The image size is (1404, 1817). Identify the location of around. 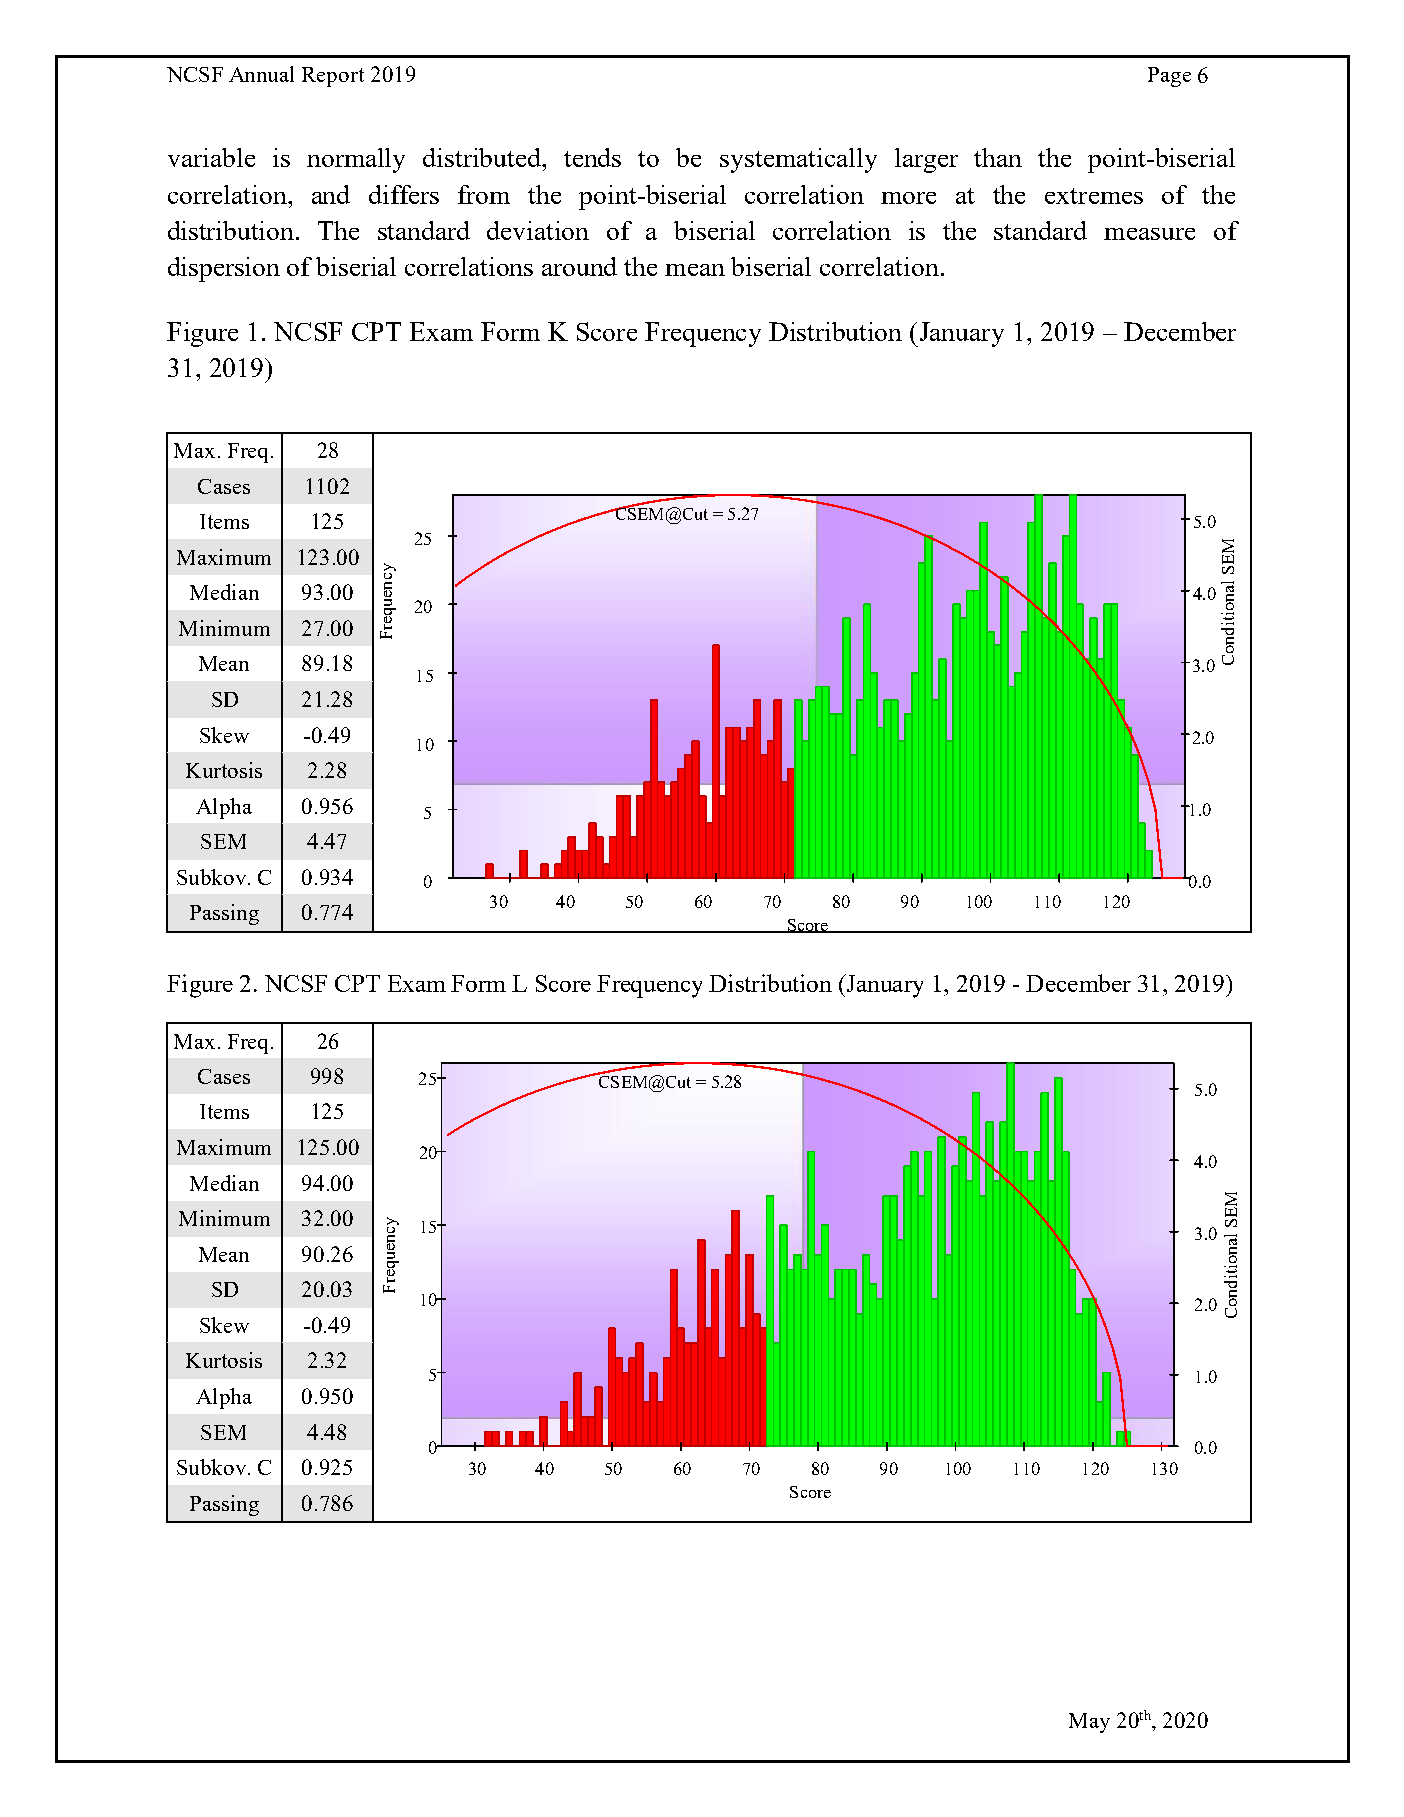
(579, 266).
